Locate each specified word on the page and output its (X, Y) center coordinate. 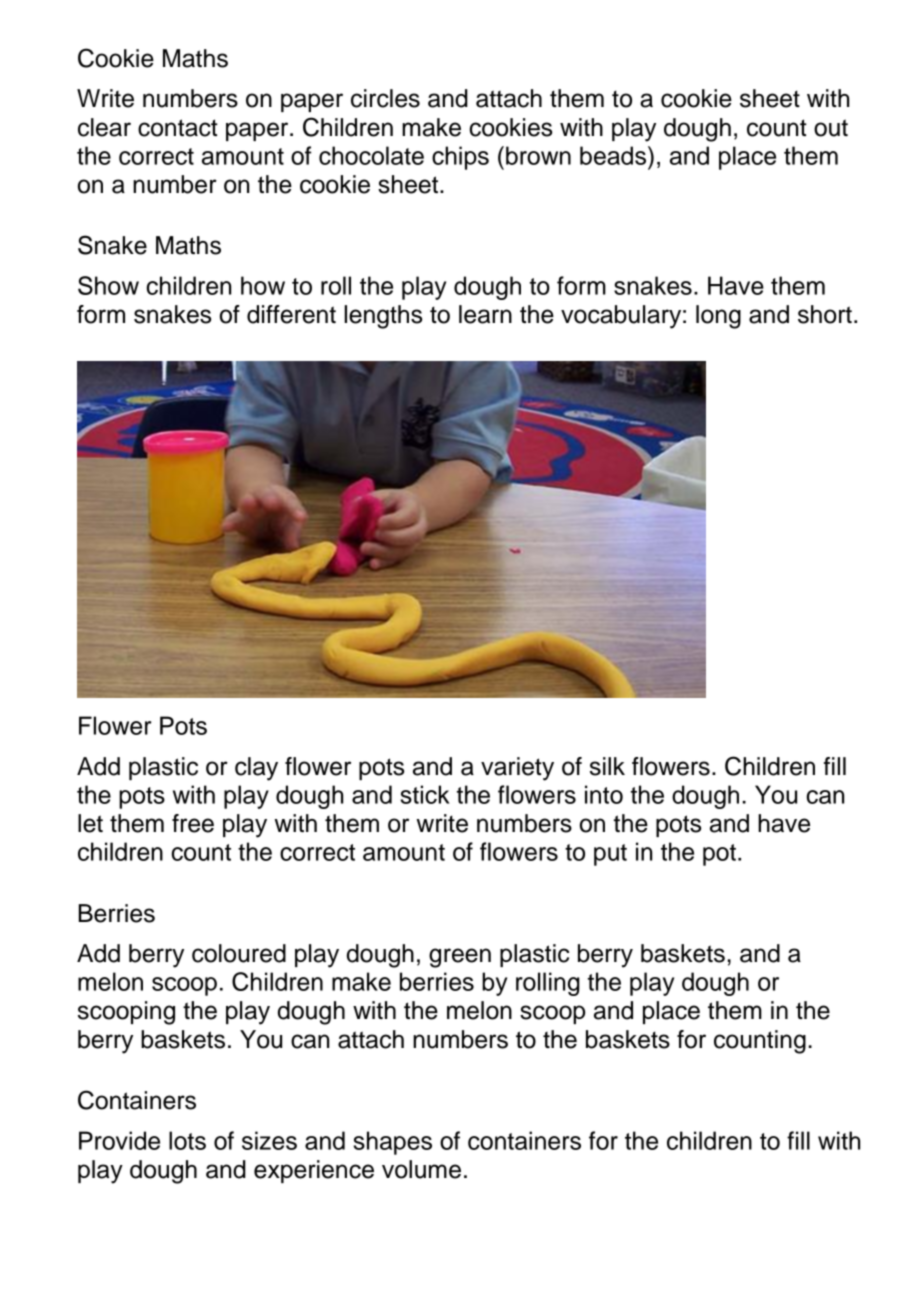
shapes (392, 1143)
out (831, 128)
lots (187, 1140)
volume (421, 1169)
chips (460, 158)
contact (178, 128)
